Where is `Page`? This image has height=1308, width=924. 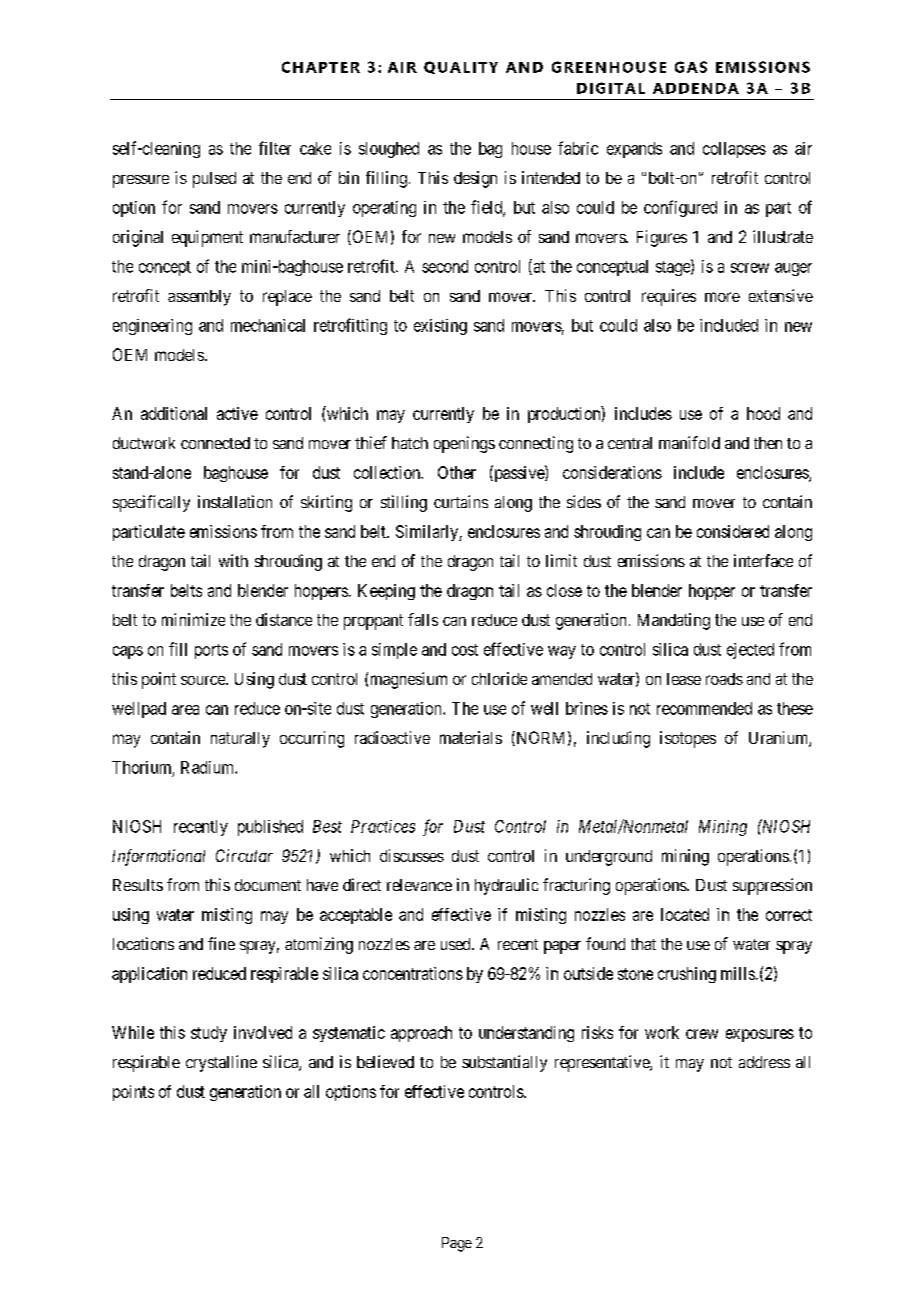 Page is located at coordinates (457, 1244).
